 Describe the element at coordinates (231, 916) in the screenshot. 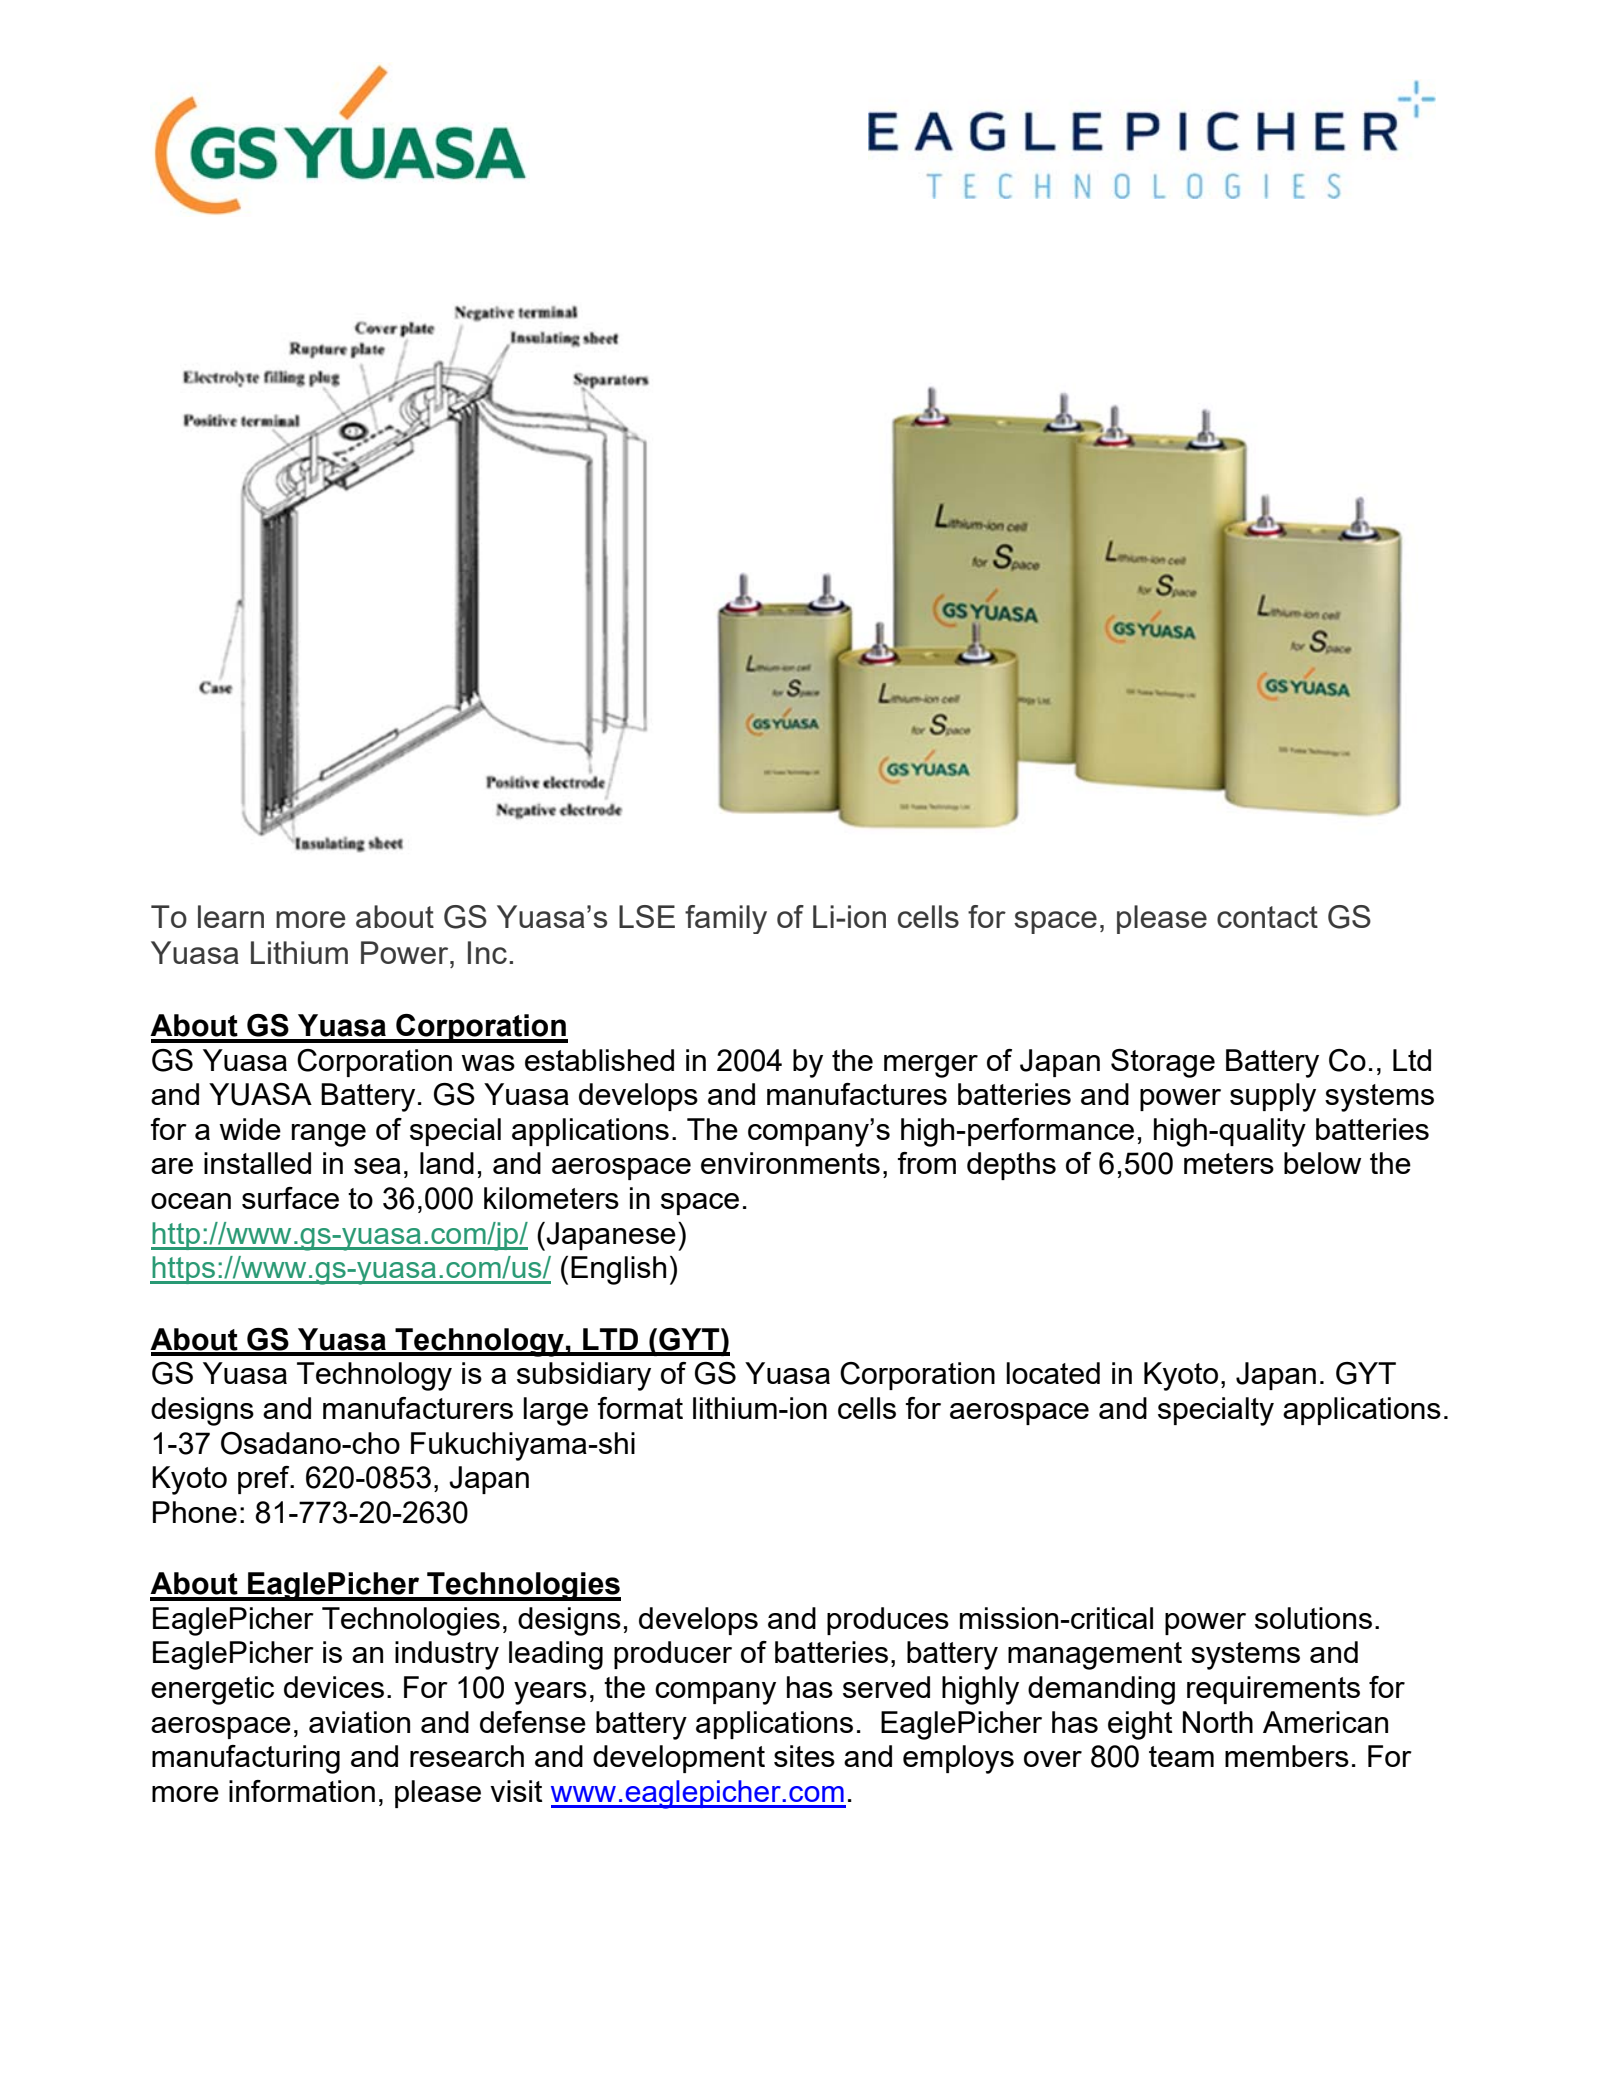

I see `learn` at that location.
